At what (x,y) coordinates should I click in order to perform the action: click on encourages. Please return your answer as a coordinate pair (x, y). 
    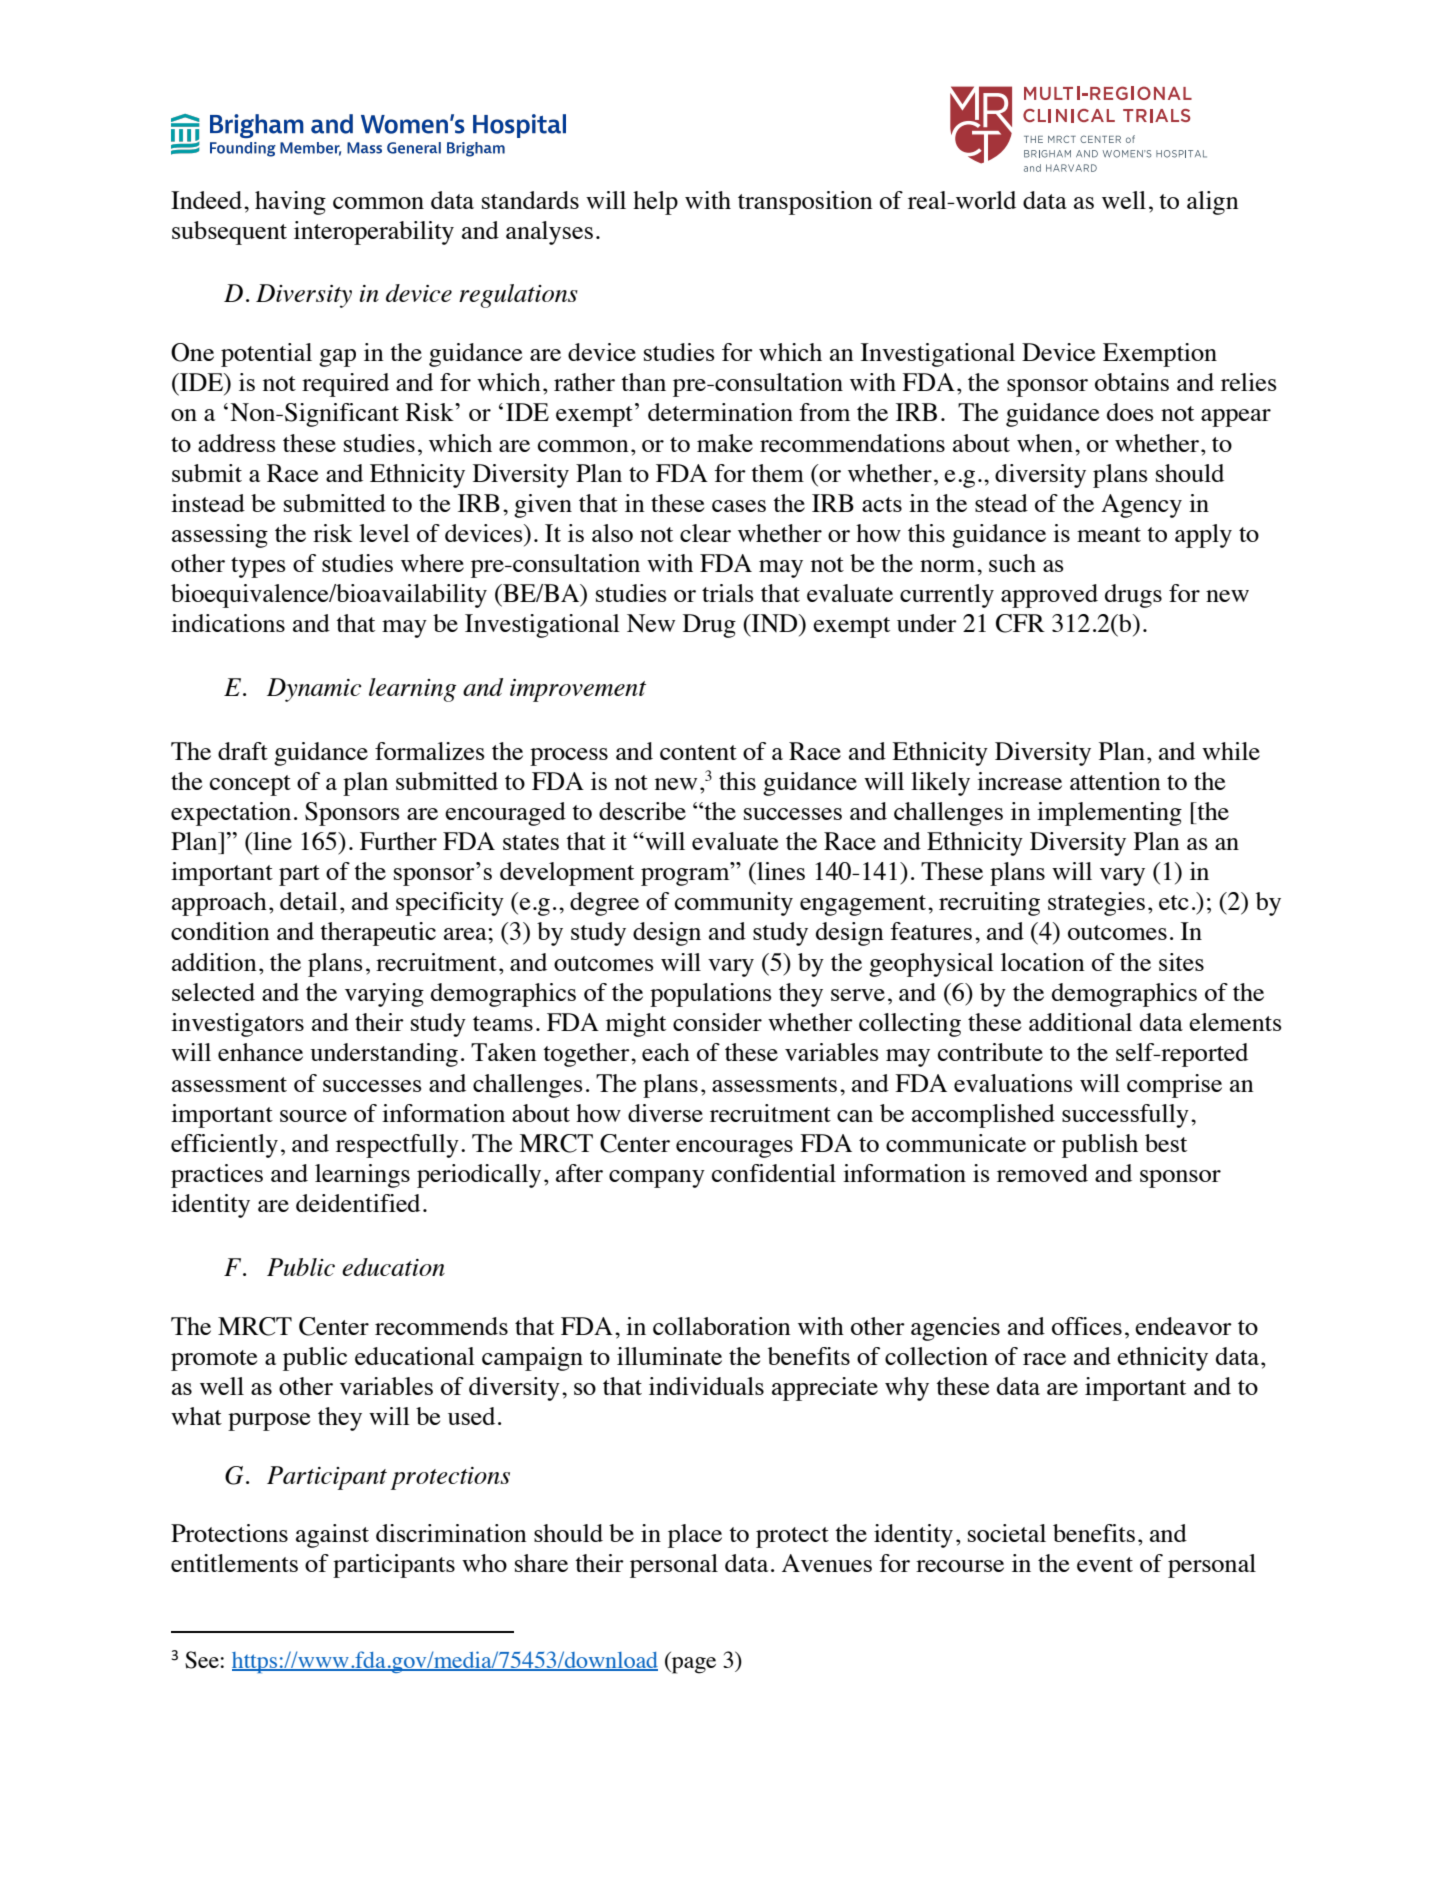
    Looking at the image, I should click on (734, 1149).
